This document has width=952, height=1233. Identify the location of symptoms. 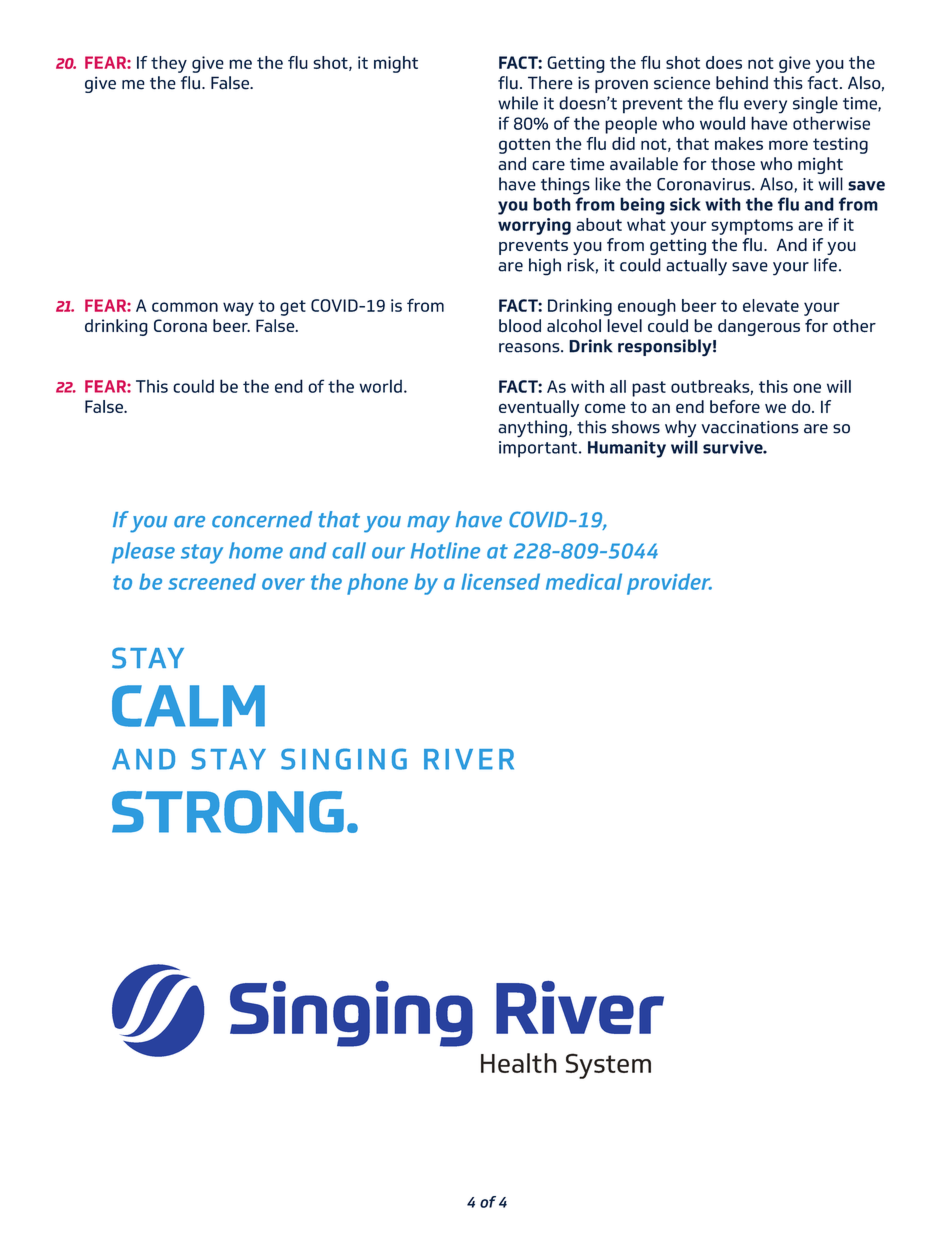
(752, 227).
